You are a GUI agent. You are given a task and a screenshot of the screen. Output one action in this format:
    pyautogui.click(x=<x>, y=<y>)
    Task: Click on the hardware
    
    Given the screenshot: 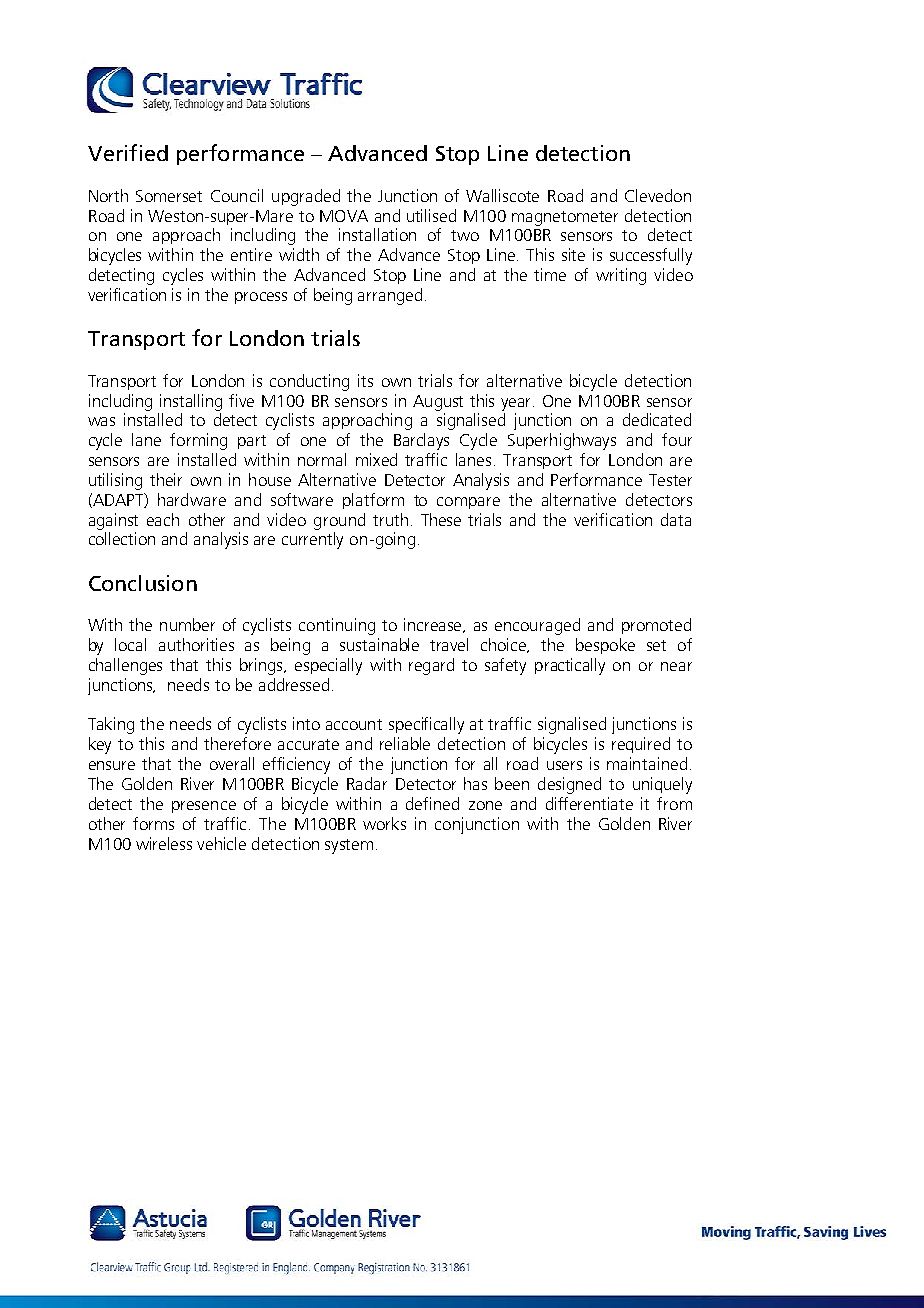 What is the action you would take?
    pyautogui.click(x=192, y=499)
